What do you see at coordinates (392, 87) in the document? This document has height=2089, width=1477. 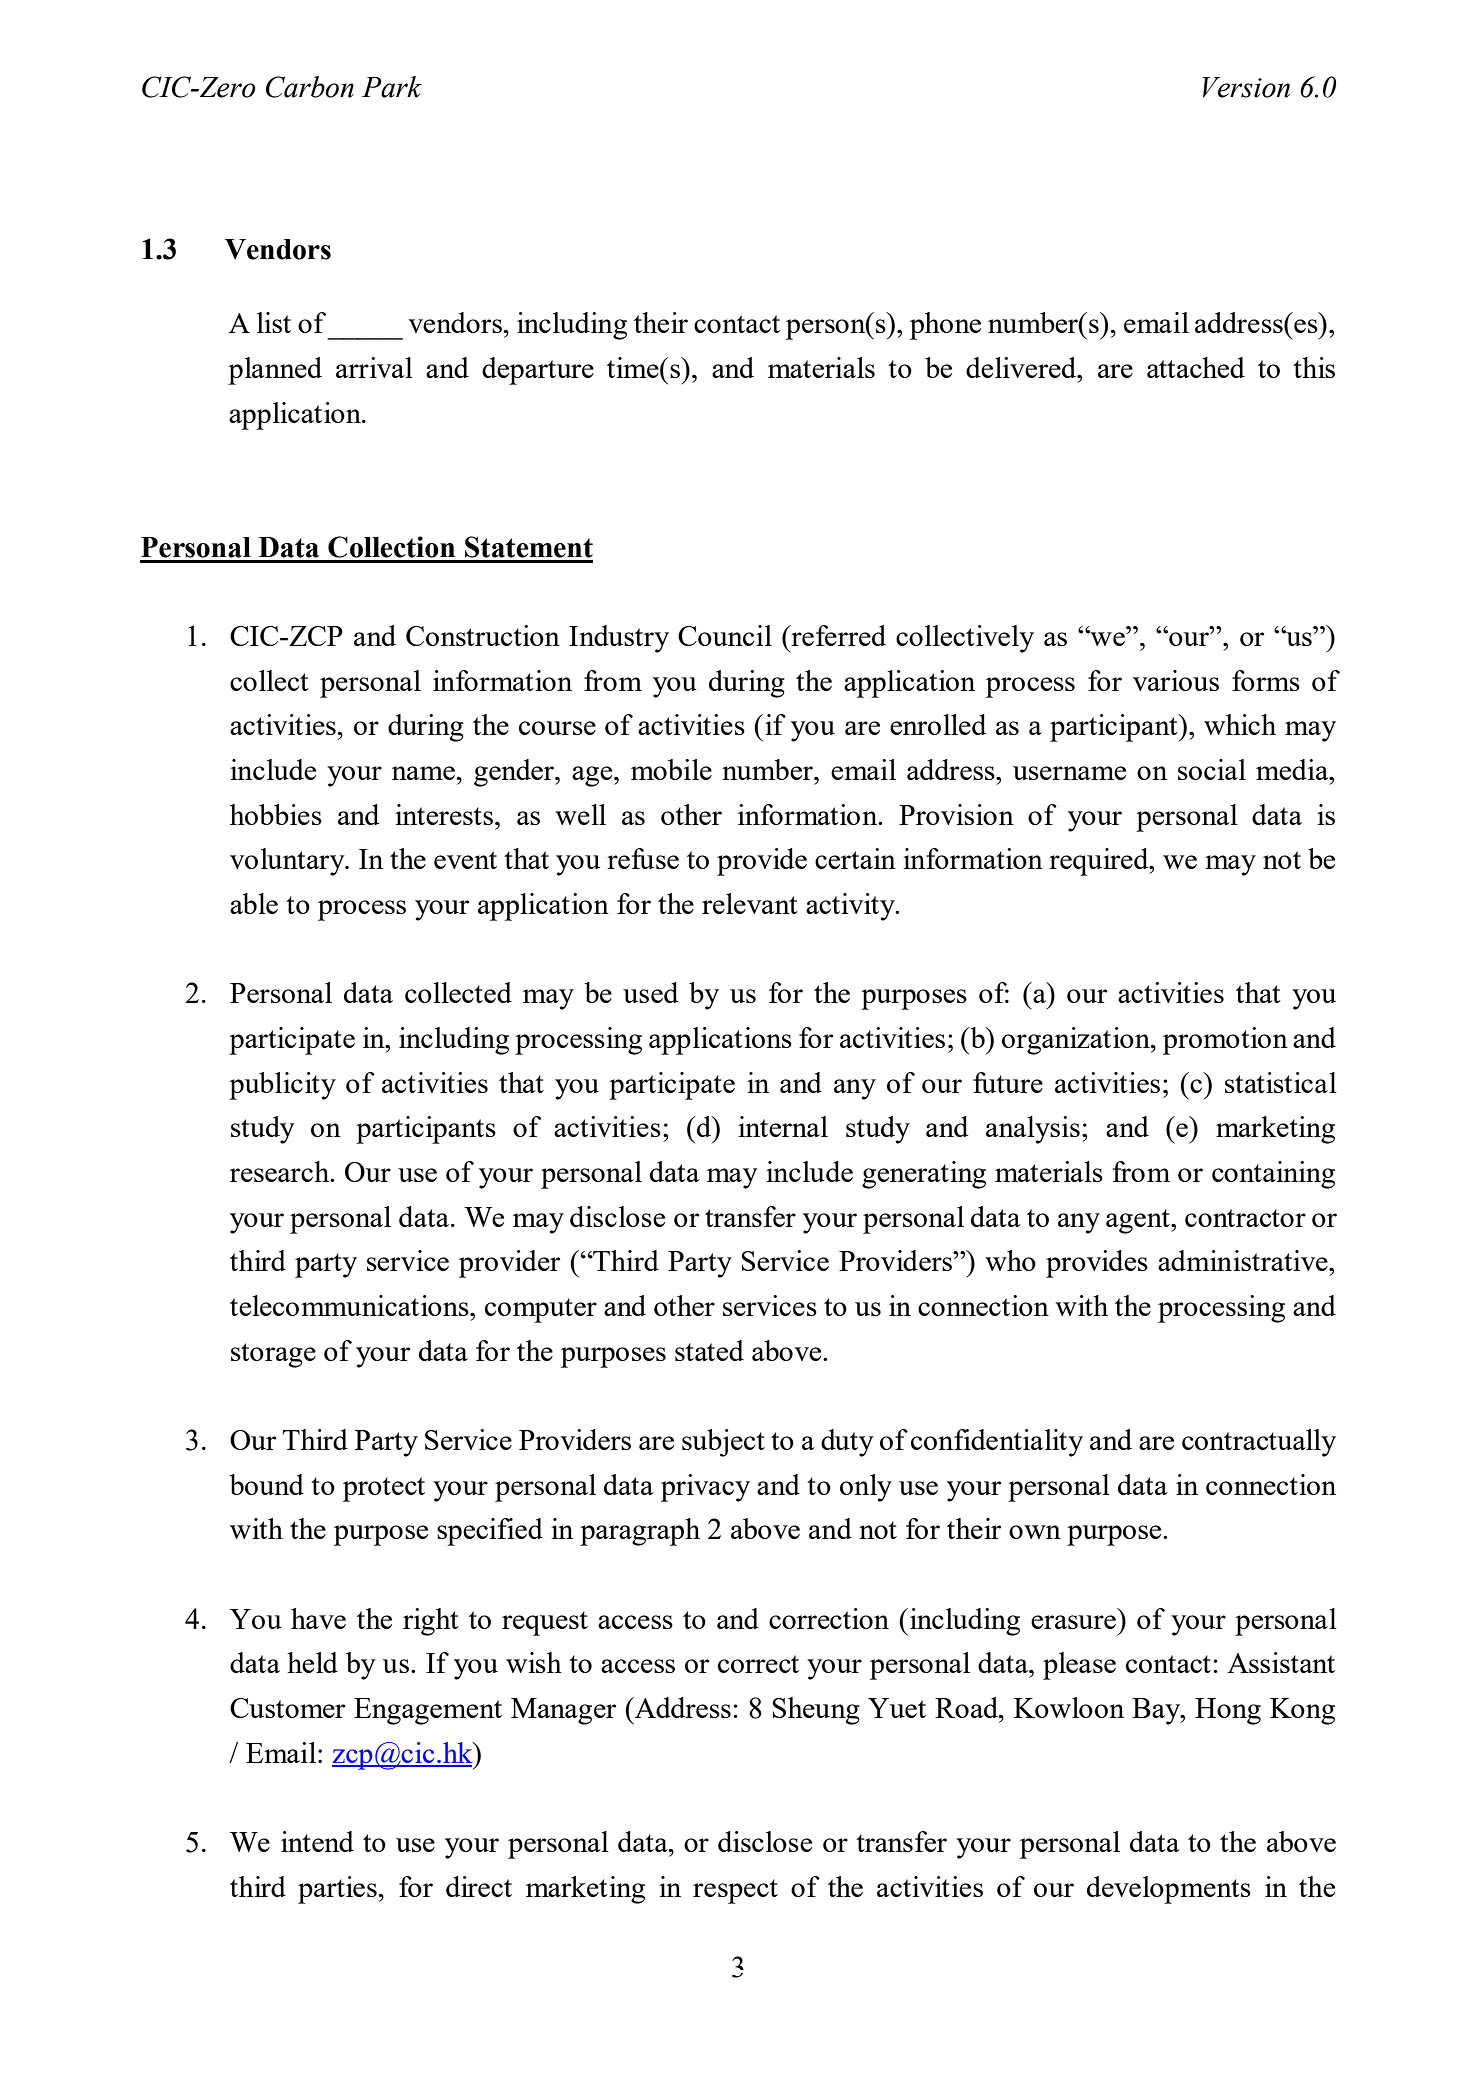 I see `Park` at bounding box center [392, 87].
